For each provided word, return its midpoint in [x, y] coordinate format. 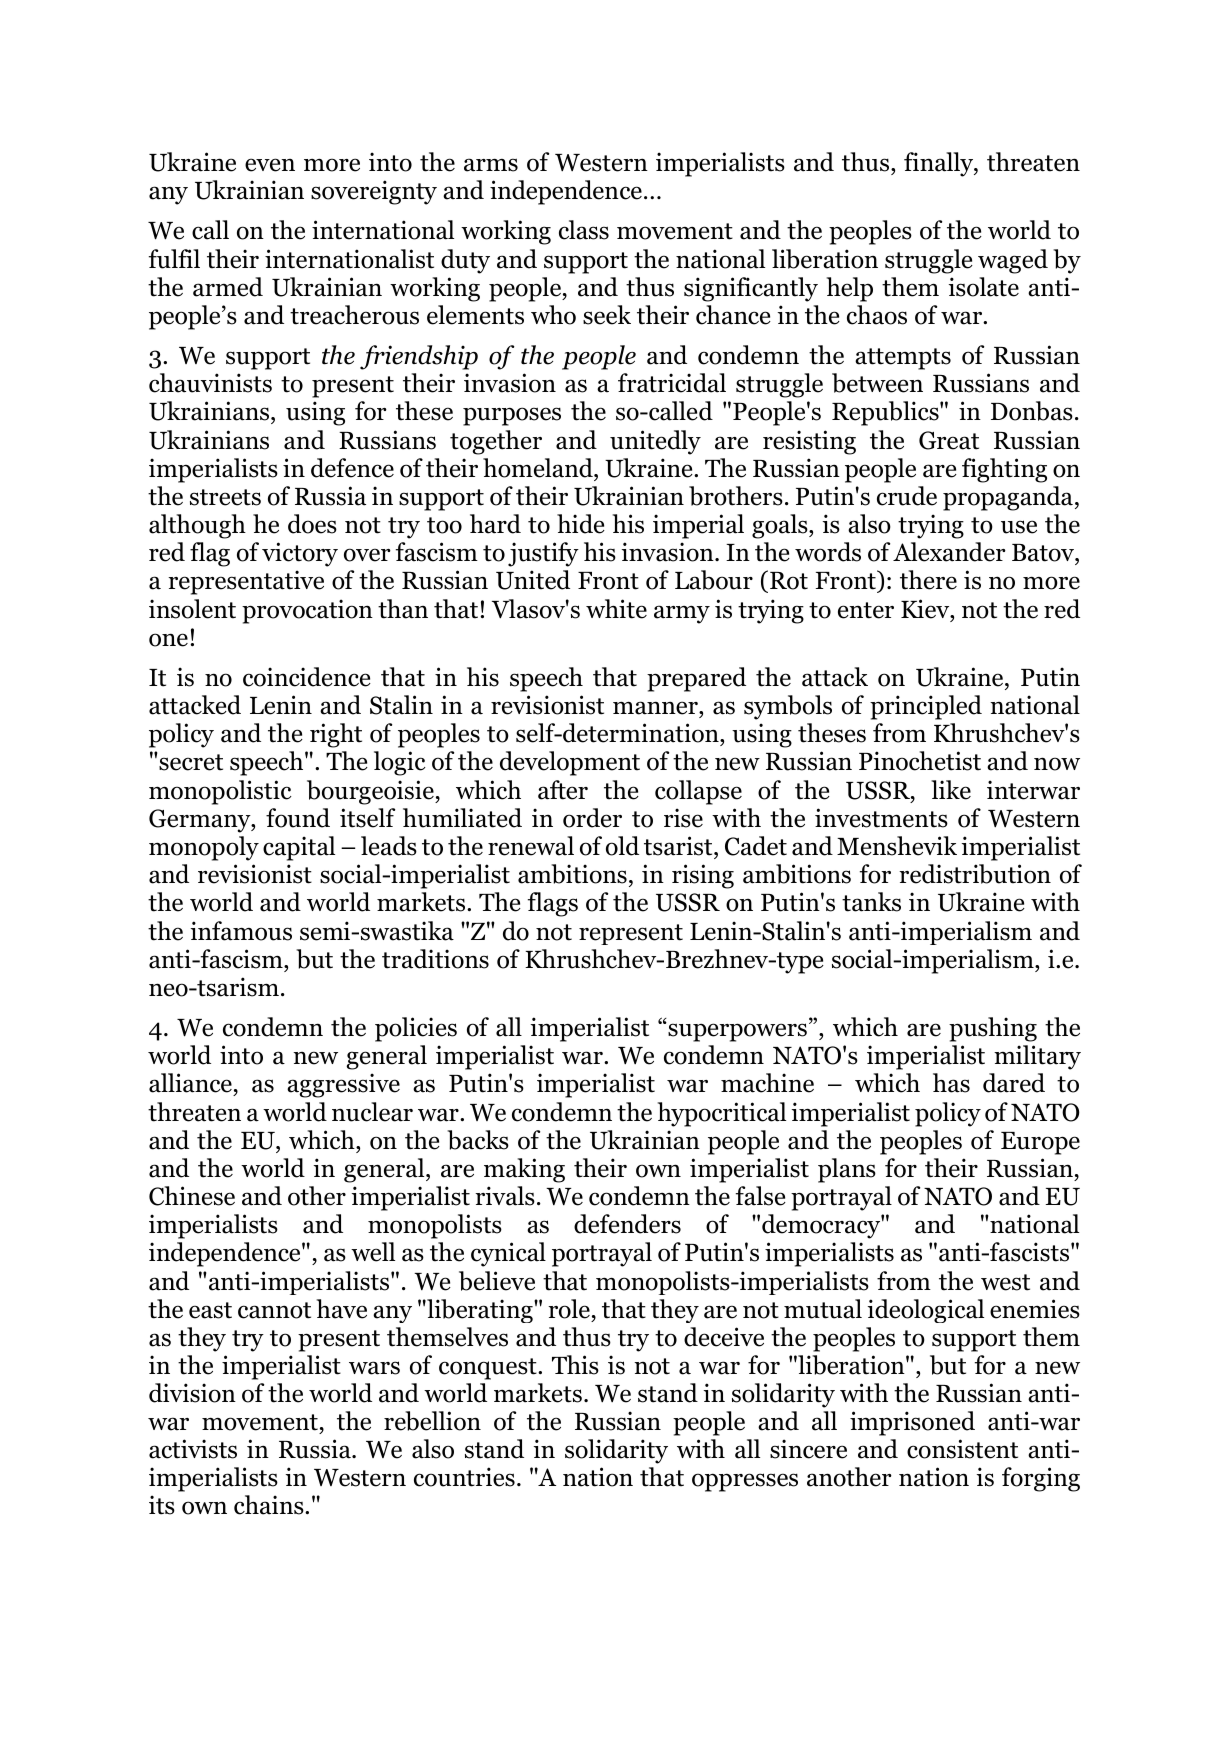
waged [1013, 261]
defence [352, 468]
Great [949, 440]
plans [847, 1170]
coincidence [307, 677]
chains [270, 1505]
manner [656, 709]
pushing [993, 1029]
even [270, 165]
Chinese [192, 1196]
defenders [627, 1224]
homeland [539, 468]
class [584, 230]
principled [926, 707]
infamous [241, 931]
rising [703, 876]
